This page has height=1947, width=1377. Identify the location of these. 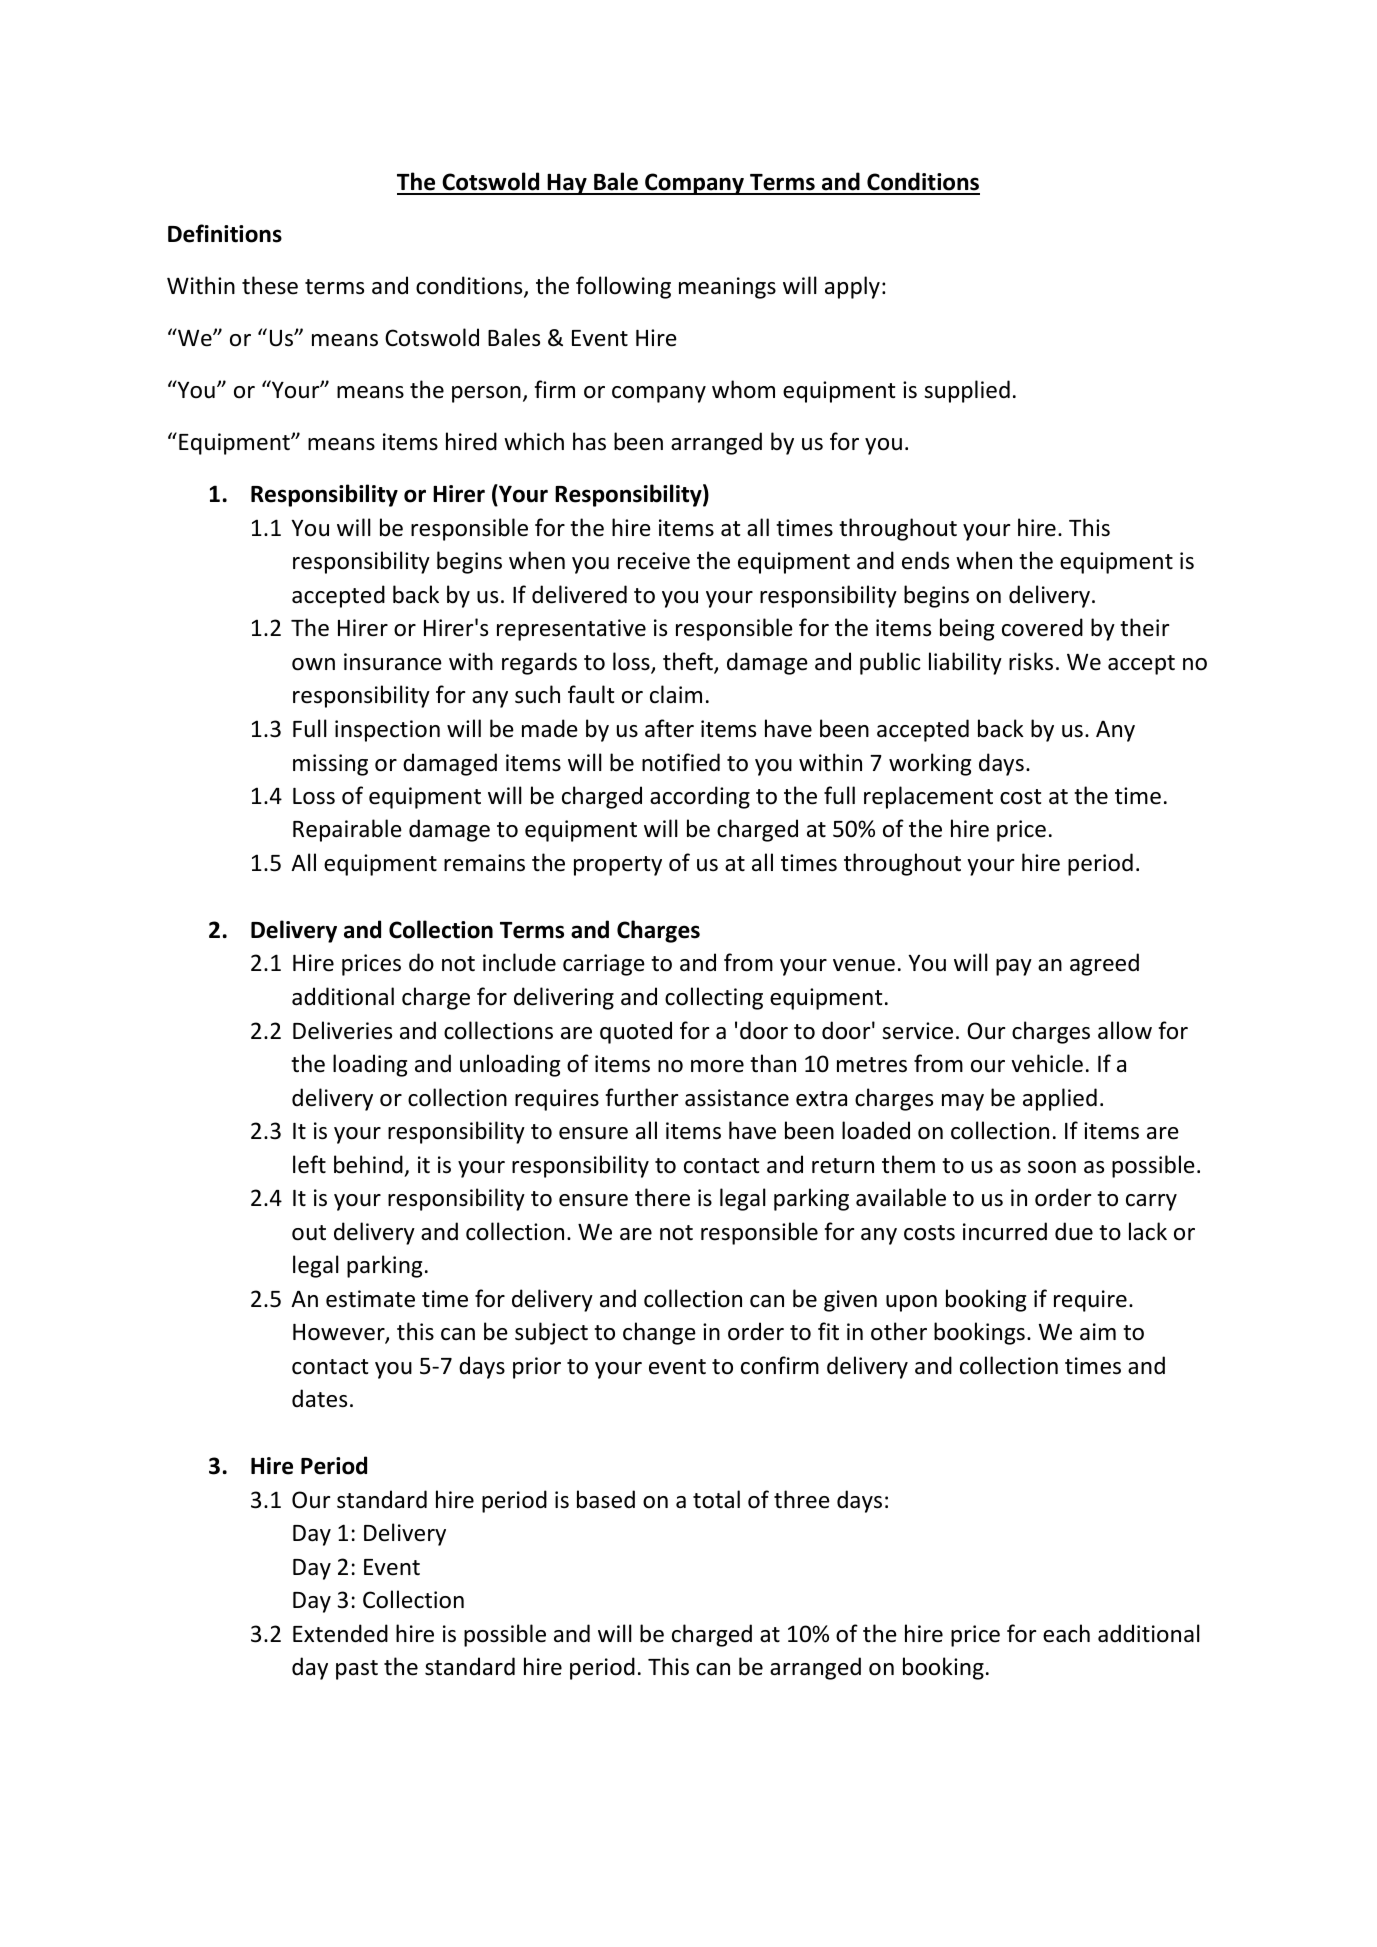
(270, 285).
